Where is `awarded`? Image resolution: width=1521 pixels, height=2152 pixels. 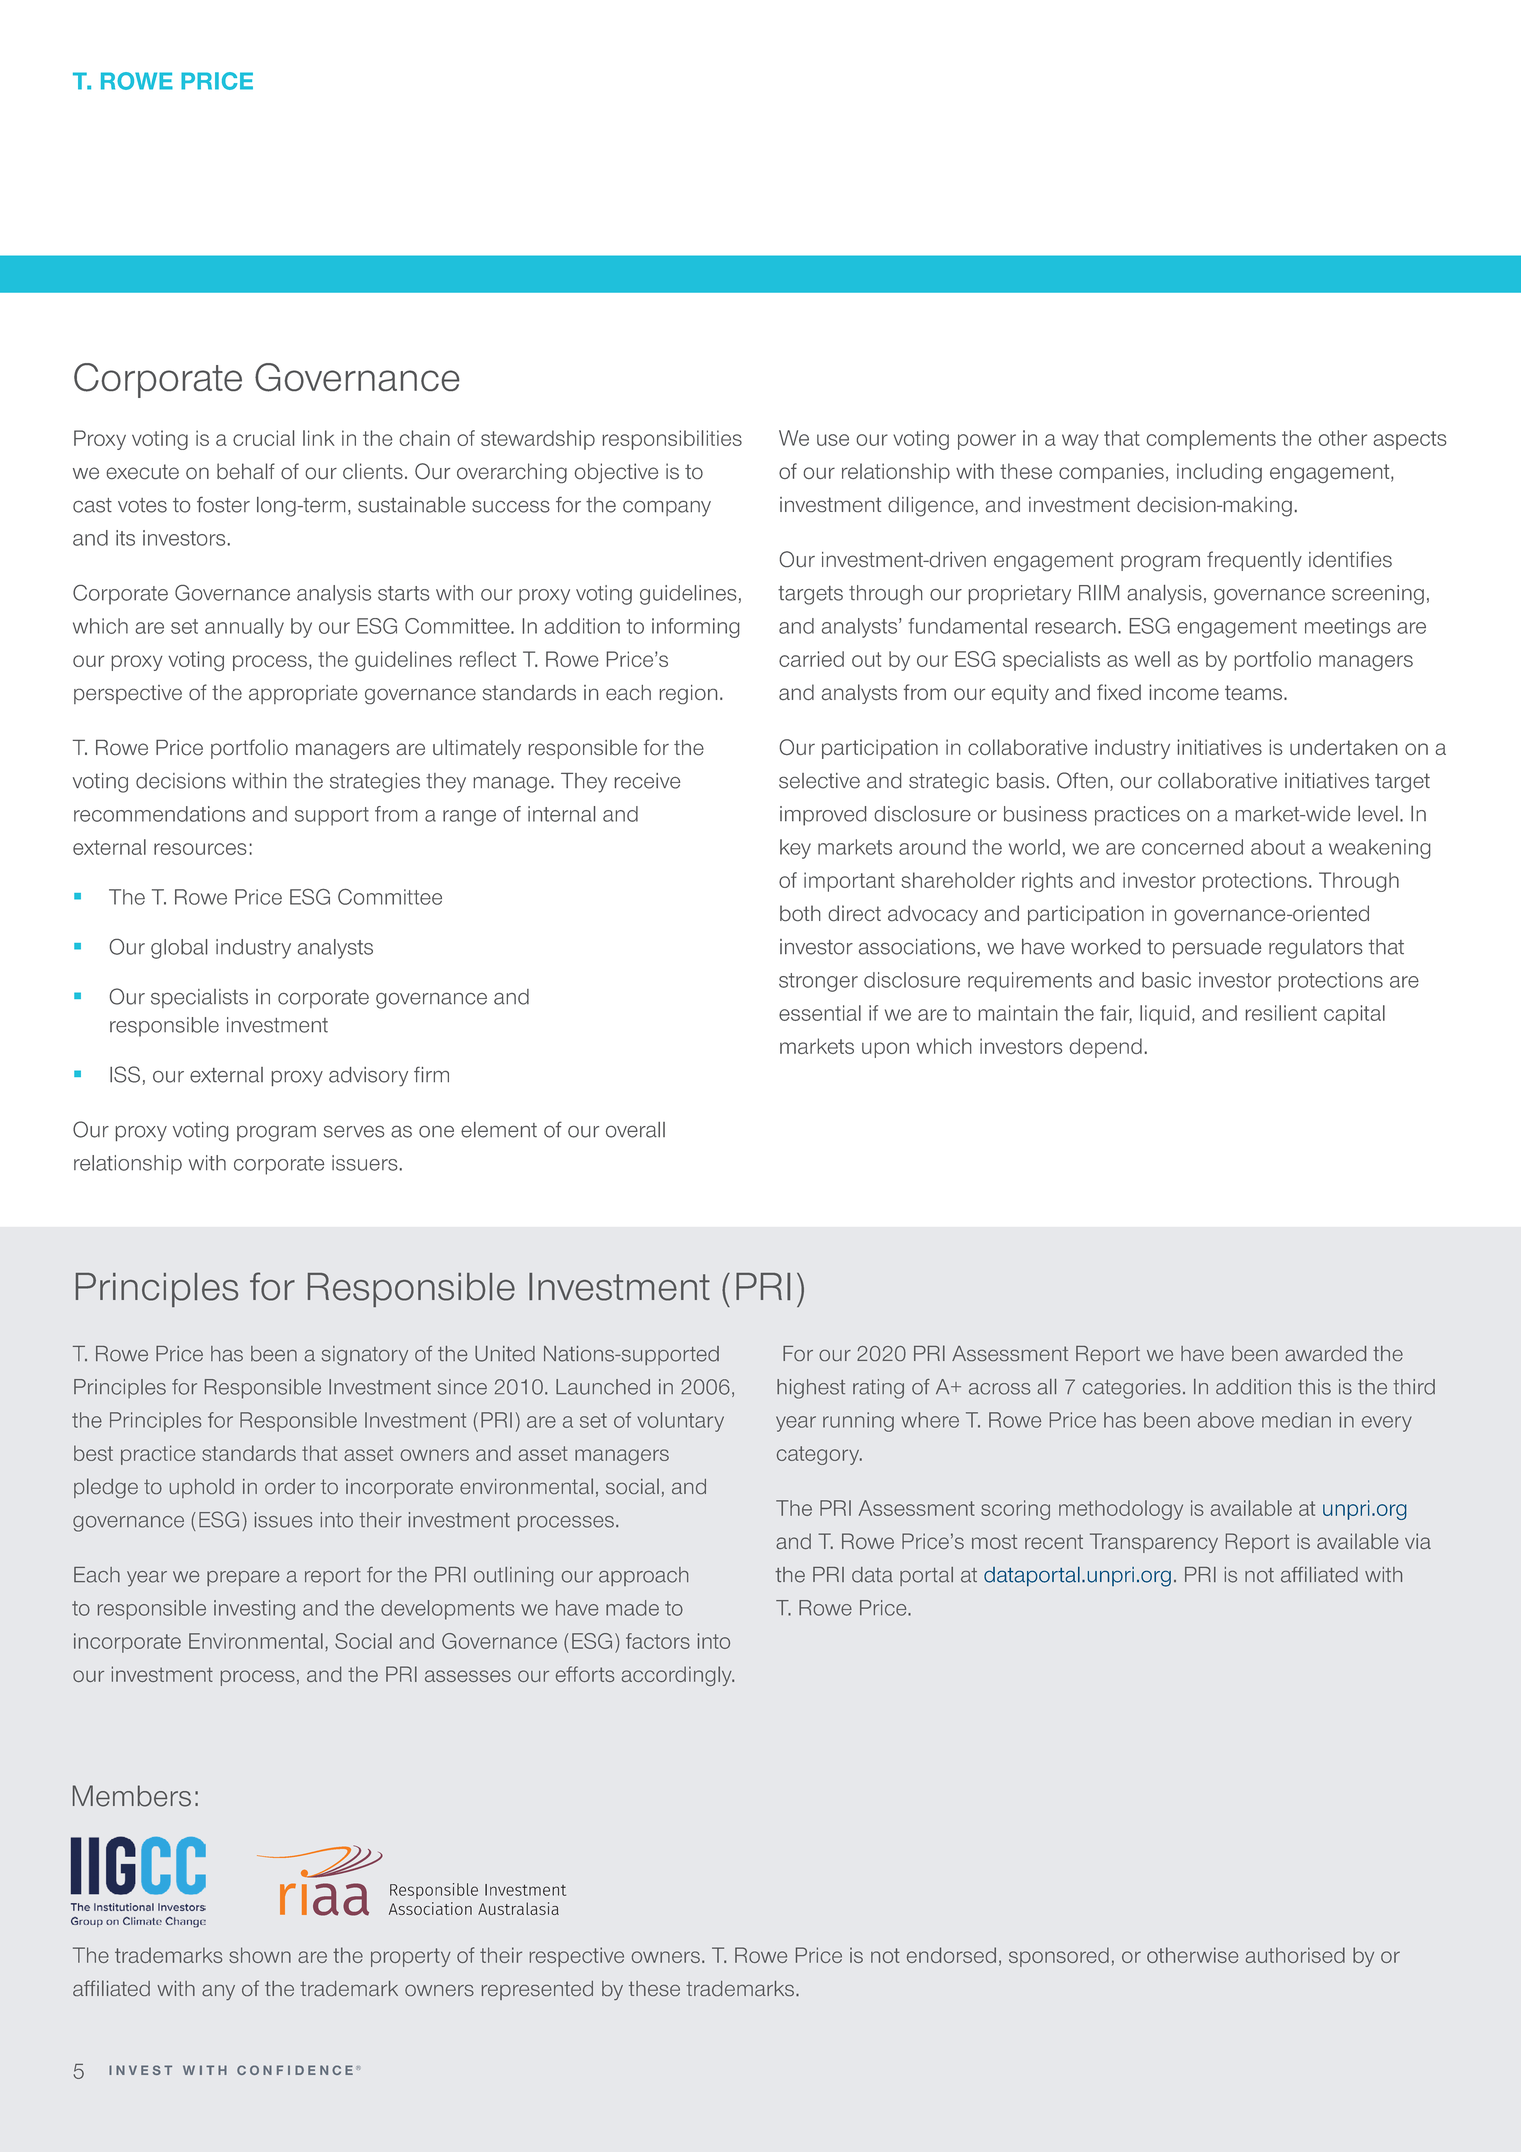
awarded is located at coordinates (1325, 1353).
